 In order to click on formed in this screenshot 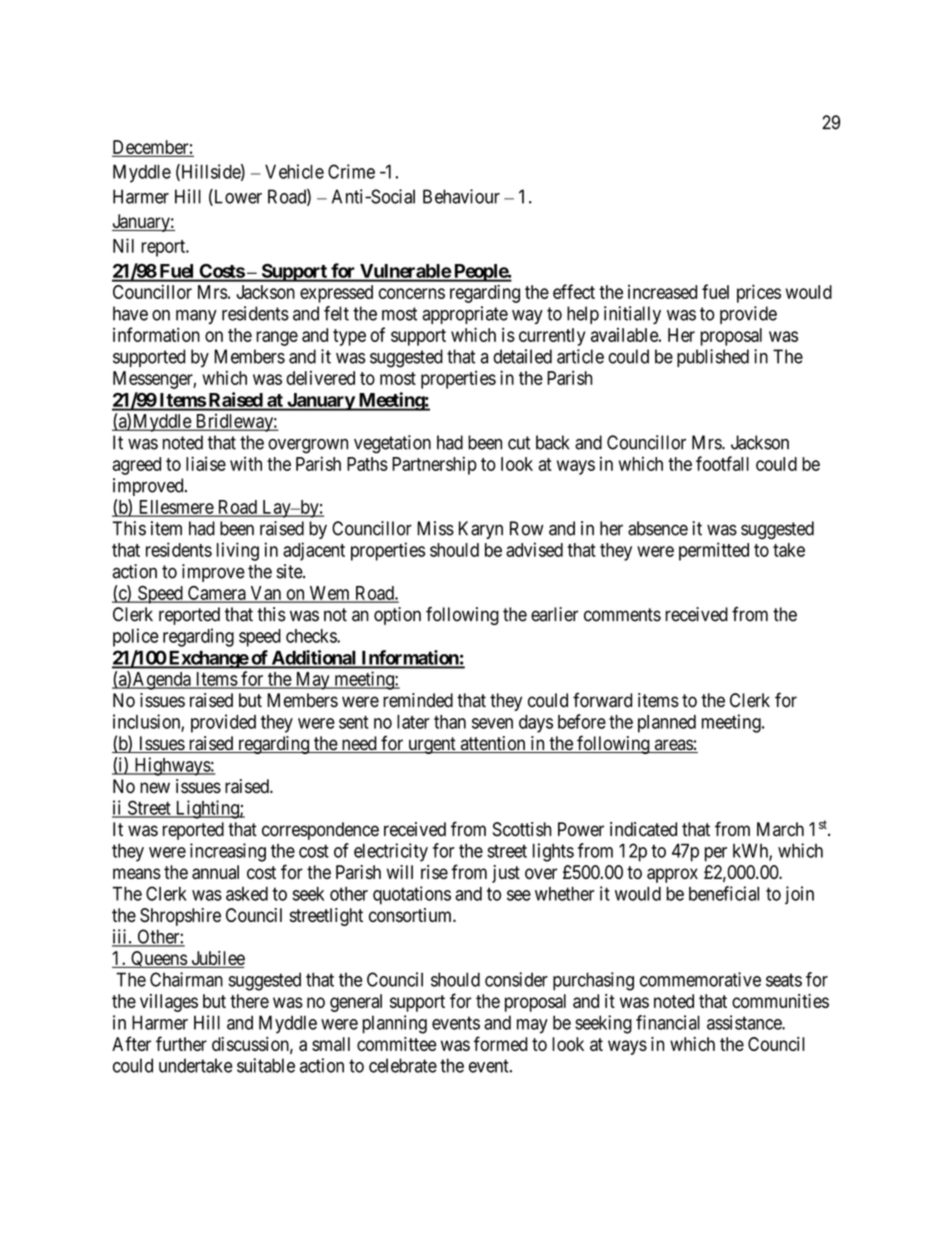, I will do `click(501, 1043)`.
